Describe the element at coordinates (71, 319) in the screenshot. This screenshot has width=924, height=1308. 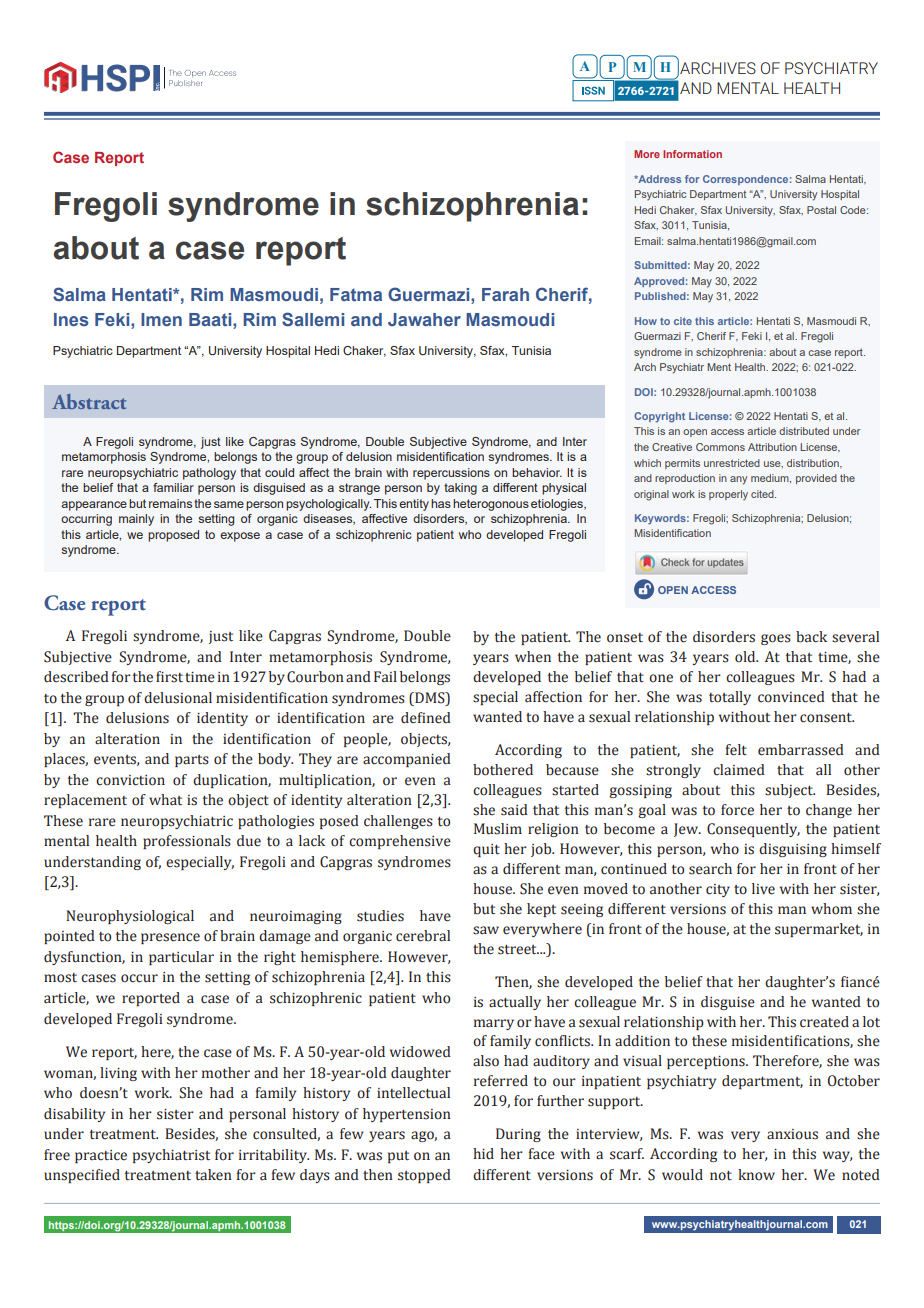
I see `Ines` at that location.
